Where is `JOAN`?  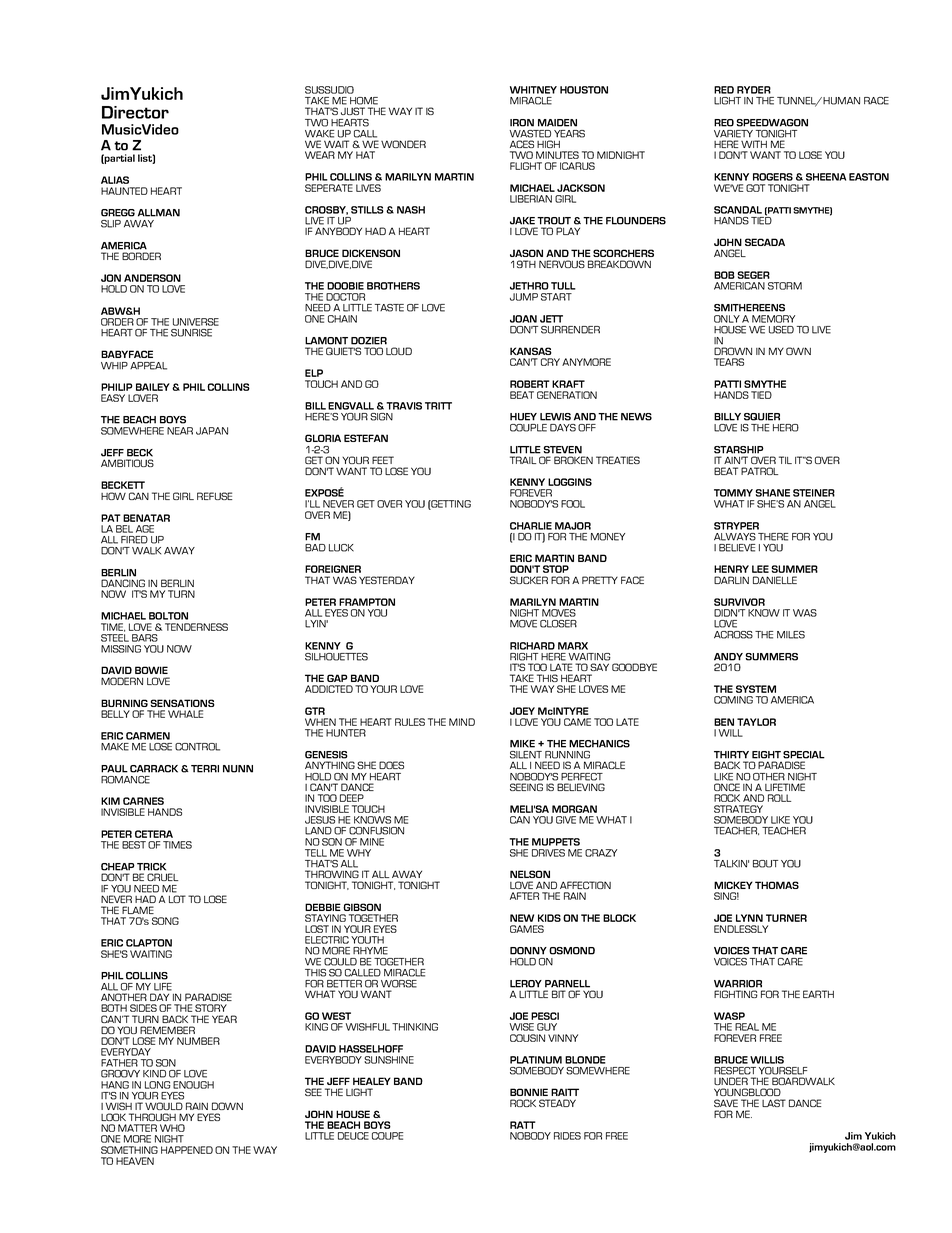 JOAN is located at coordinates (523, 319).
